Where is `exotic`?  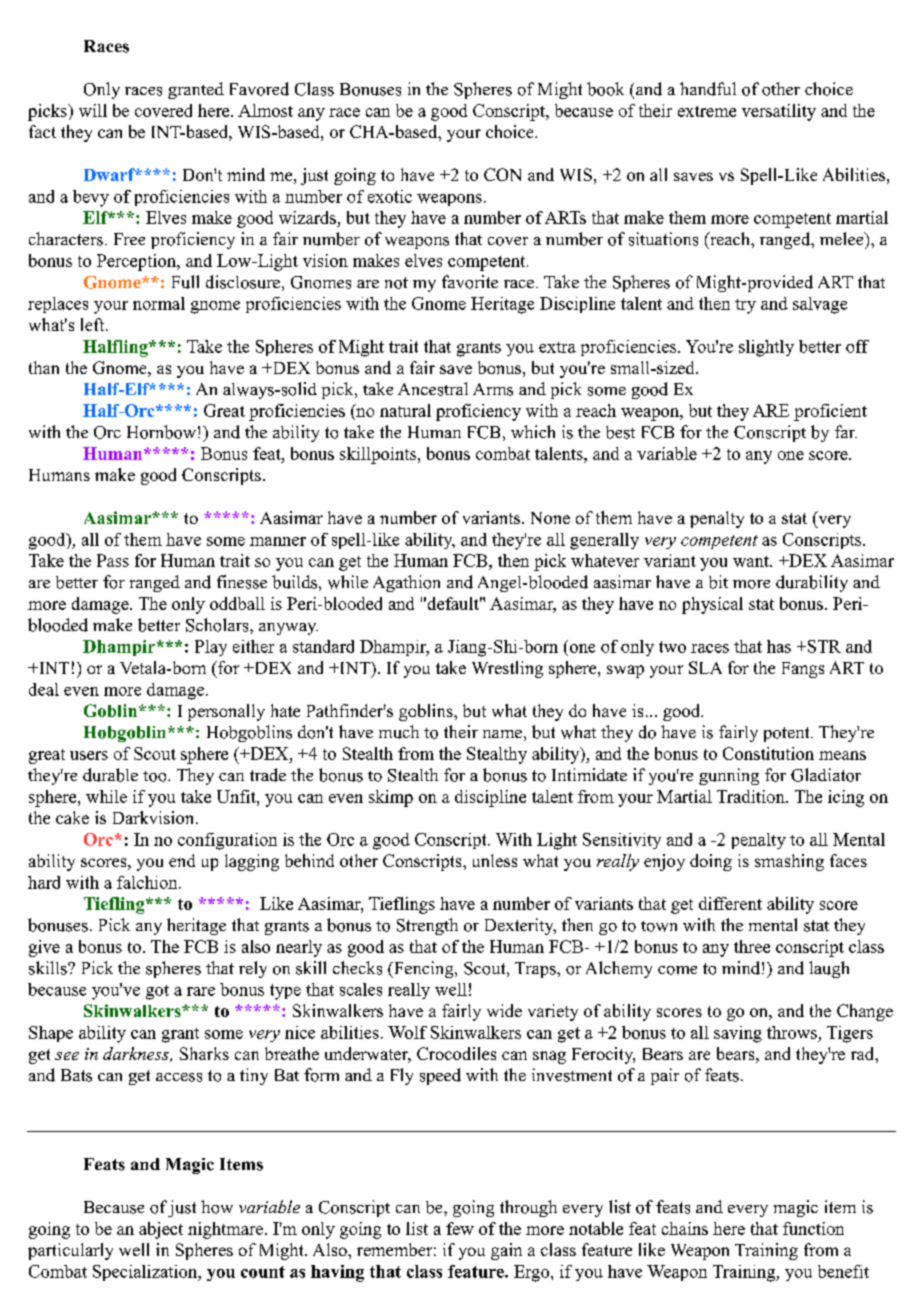
exotic is located at coordinates (390, 196).
